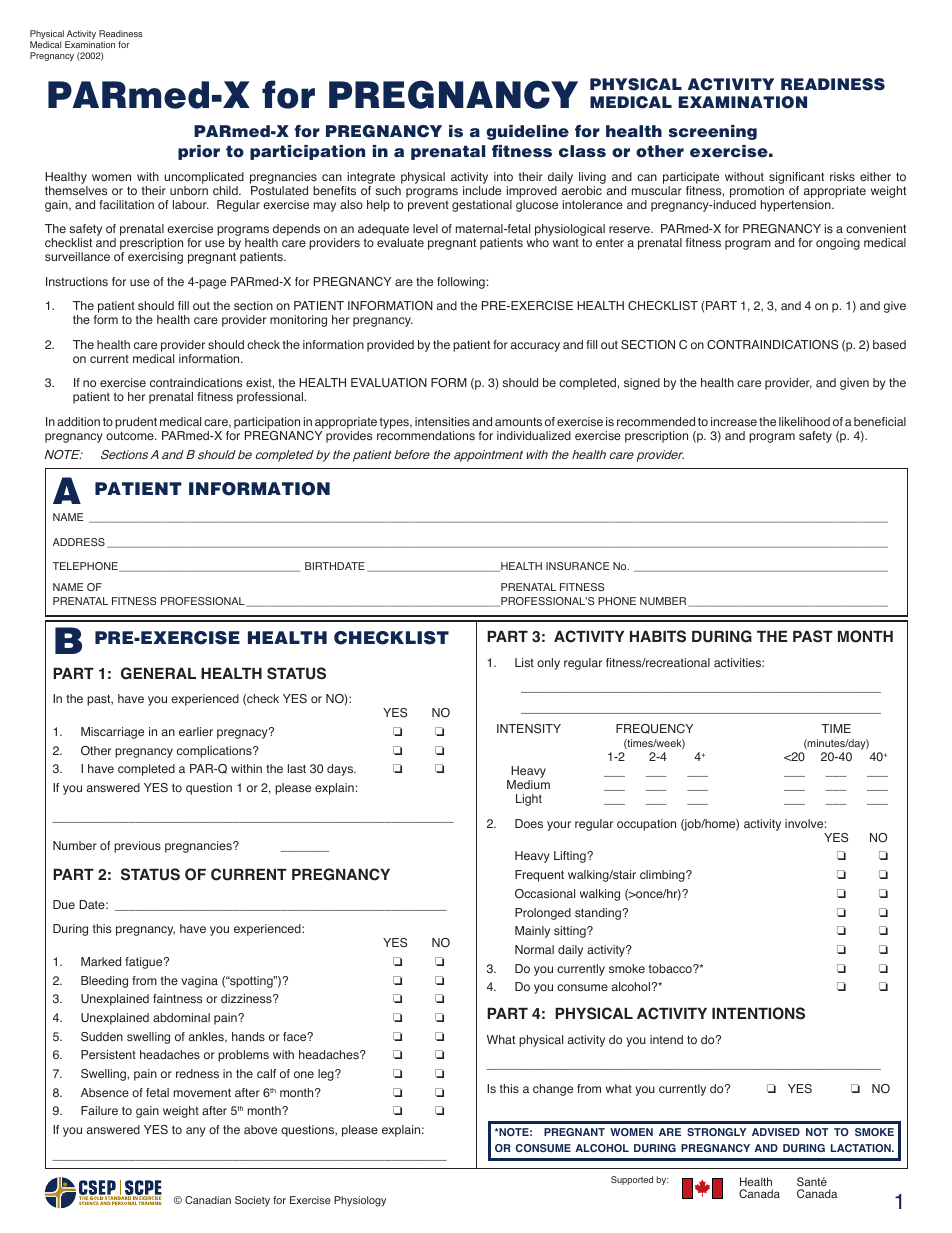 The image size is (952, 1233). What do you see at coordinates (738, 662) in the image?
I see `activities` at bounding box center [738, 662].
